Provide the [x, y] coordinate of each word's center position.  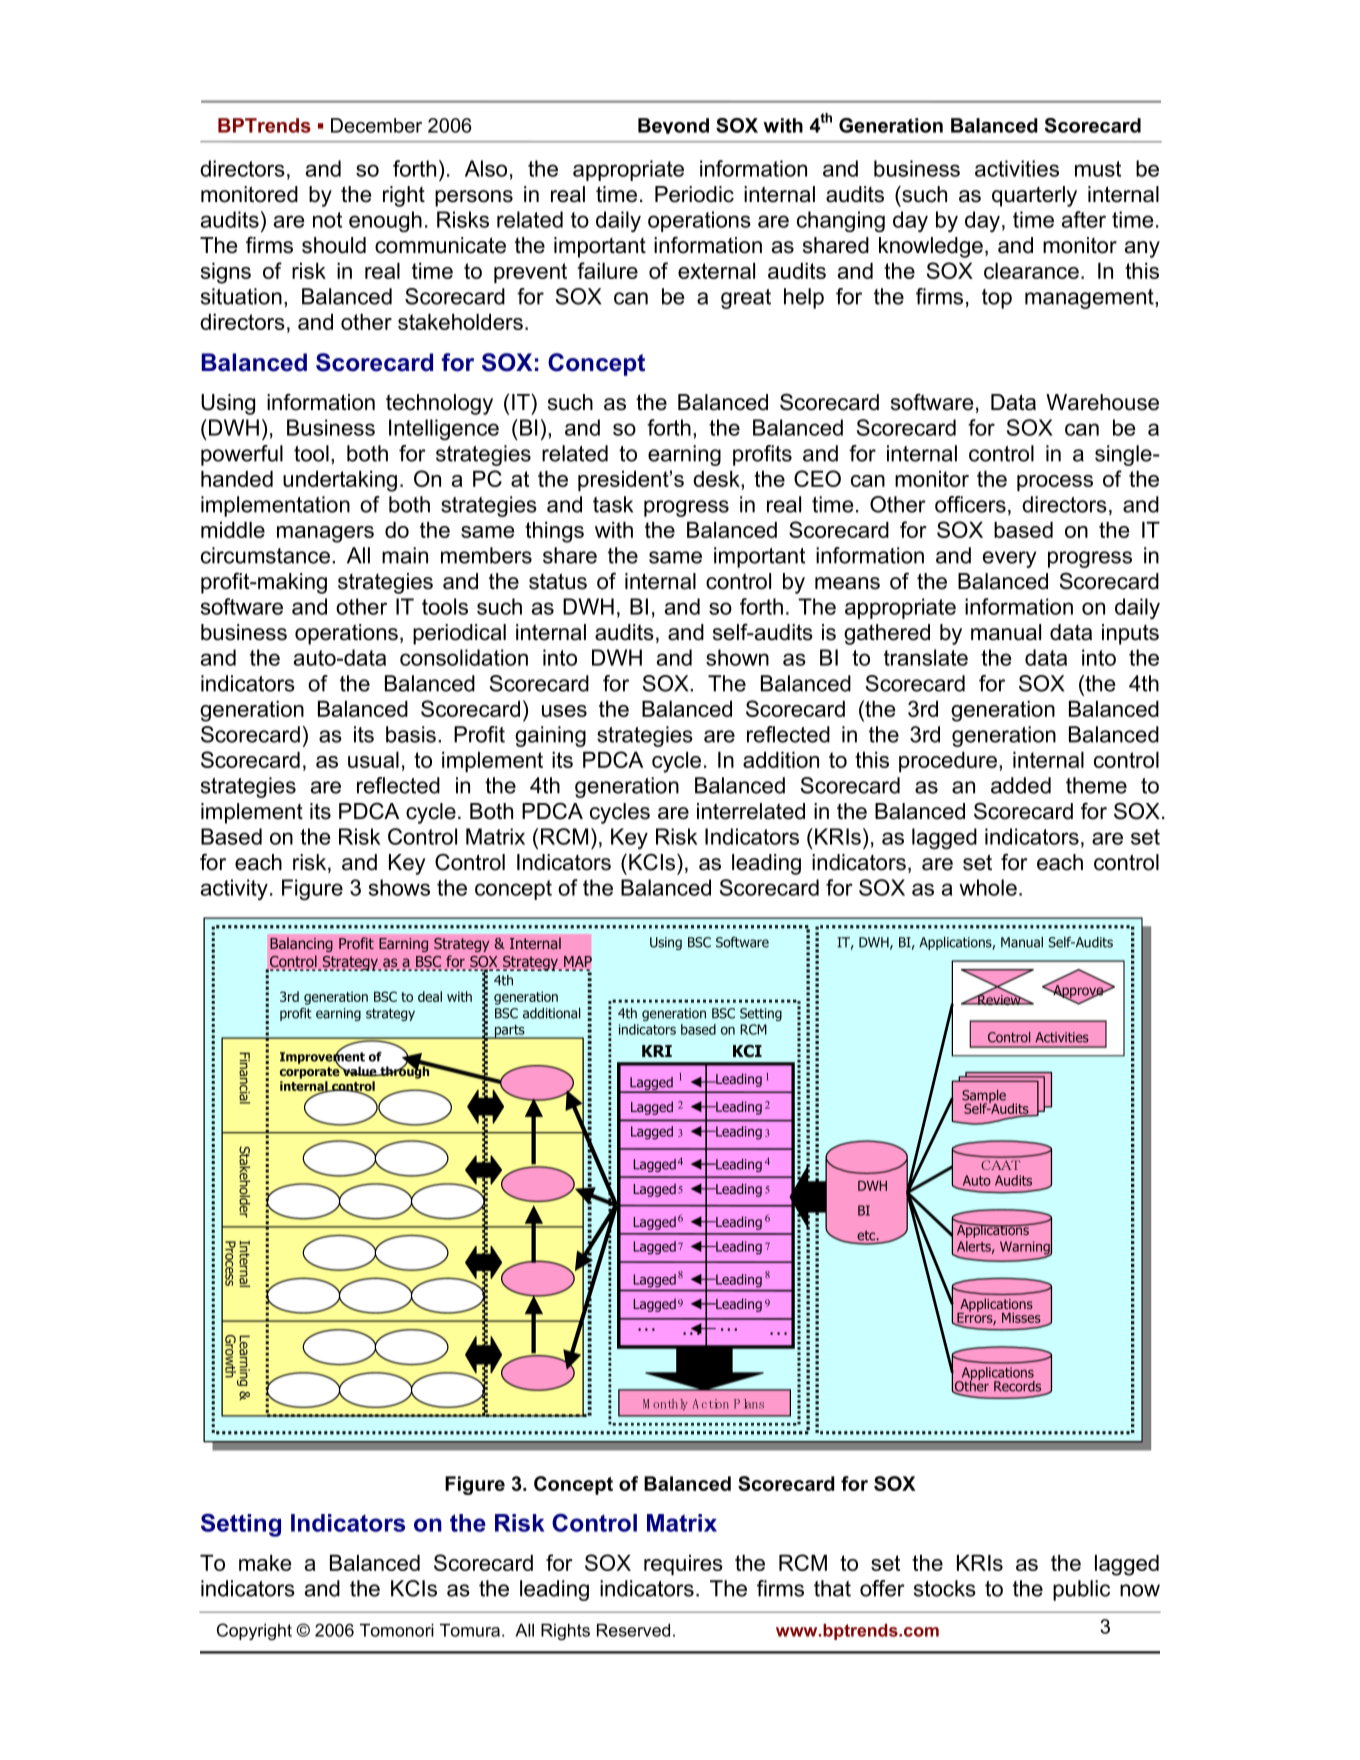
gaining [550, 736]
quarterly [1034, 196]
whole [988, 887]
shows [399, 887]
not [327, 220]
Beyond [673, 126]
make [265, 1563]
